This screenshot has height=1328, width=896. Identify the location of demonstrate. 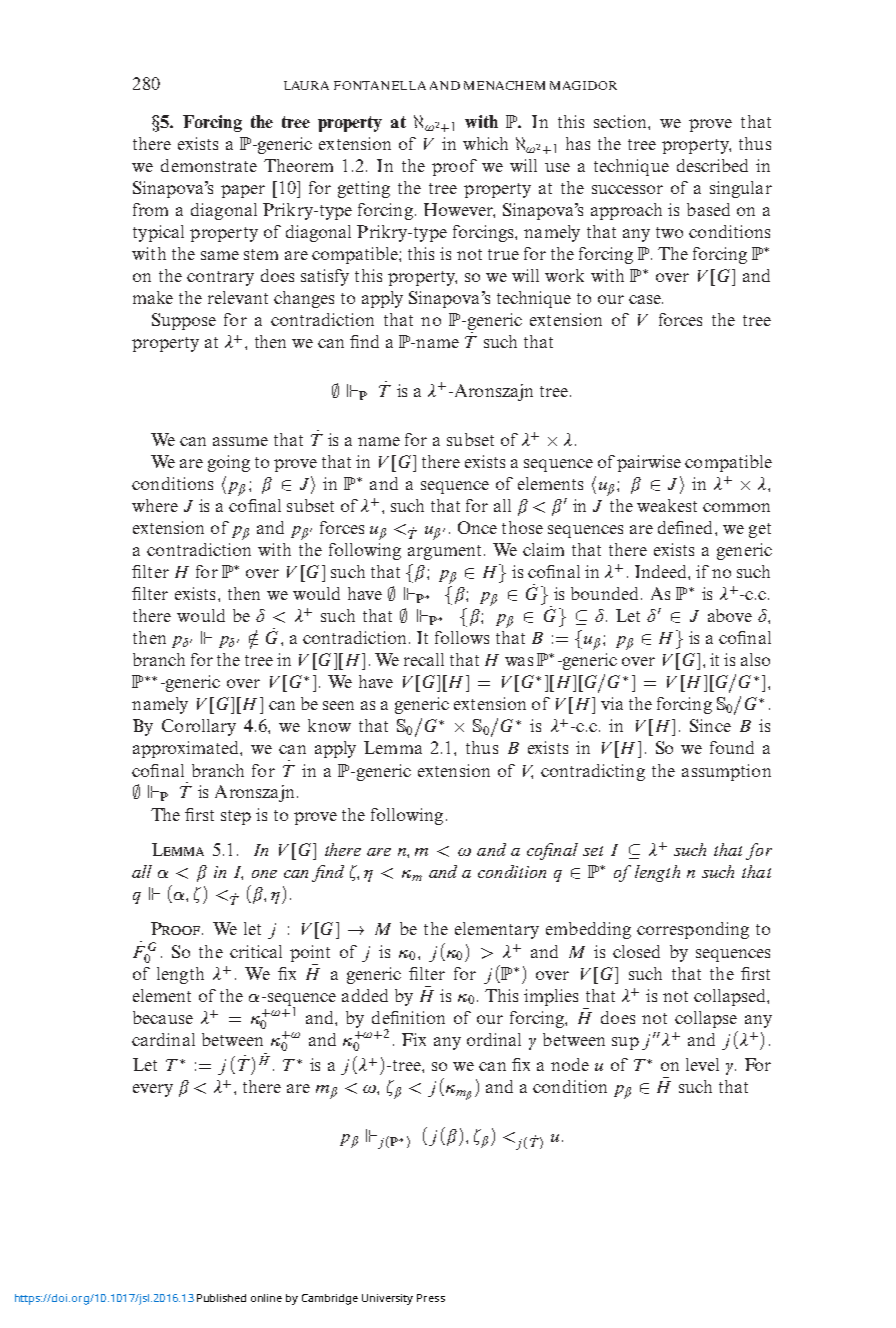
(209, 165).
